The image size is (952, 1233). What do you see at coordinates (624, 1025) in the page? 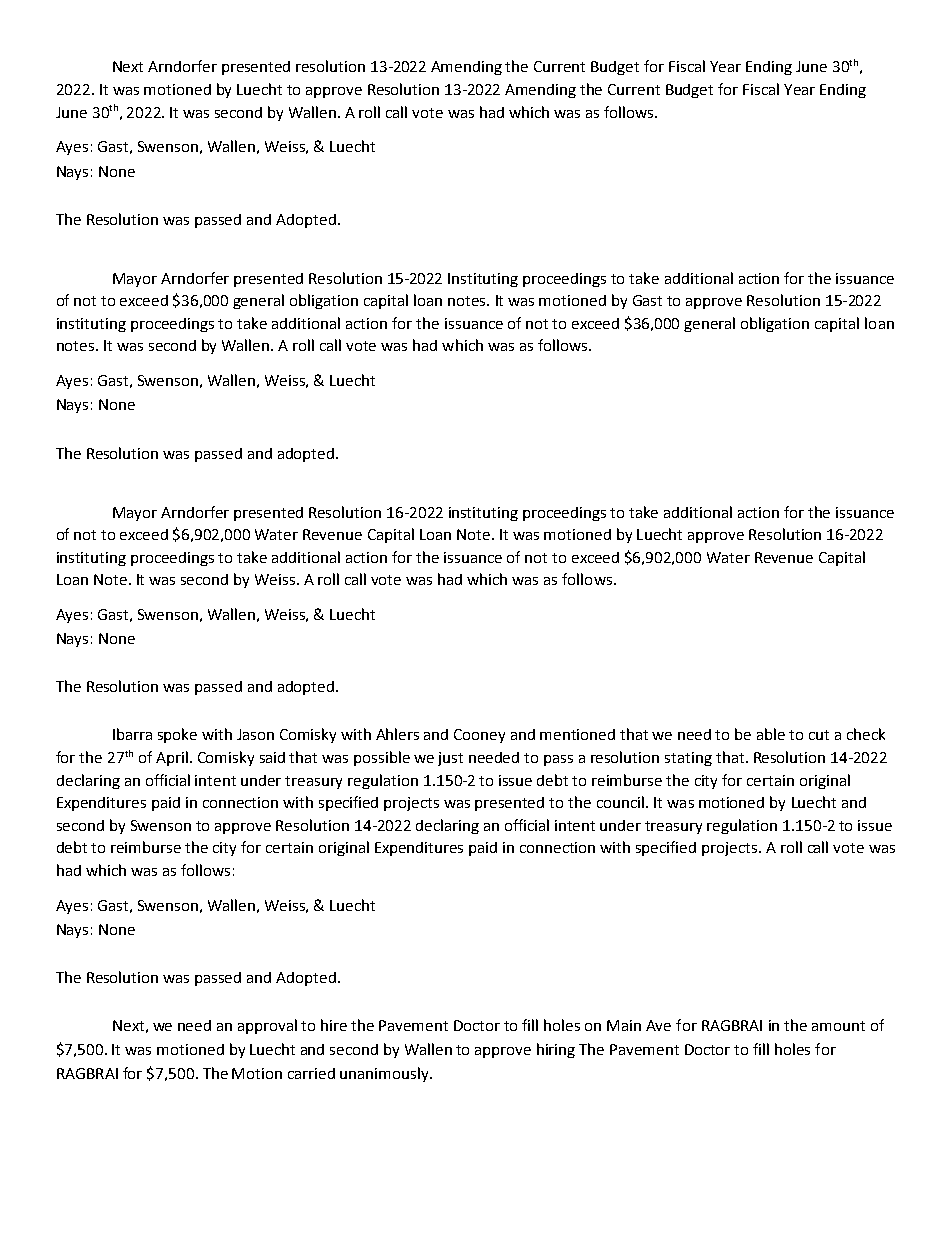
I see `Main` at bounding box center [624, 1025].
